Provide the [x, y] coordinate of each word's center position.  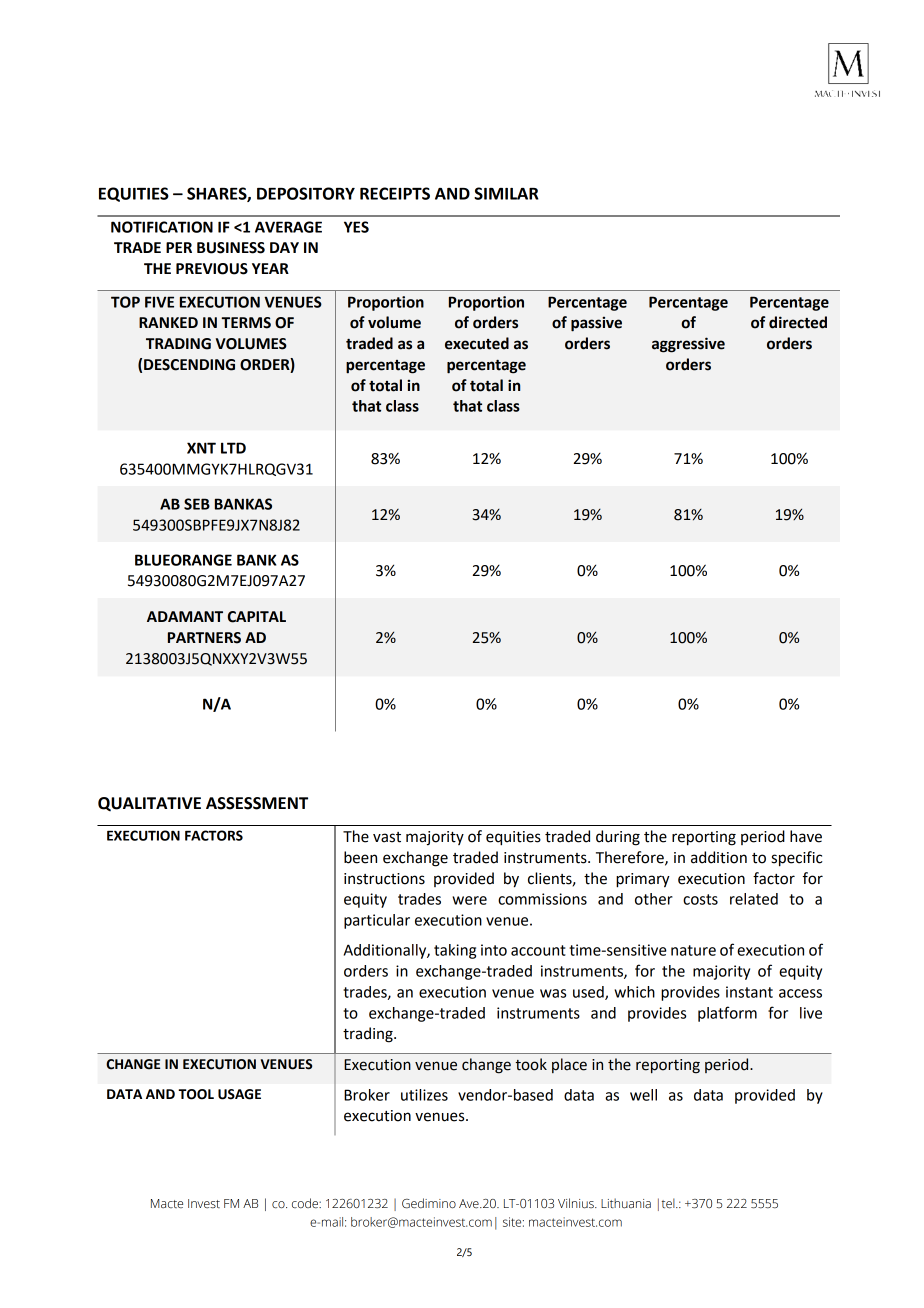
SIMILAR [506, 193]
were [469, 900]
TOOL [196, 1094]
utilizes [424, 1095]
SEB [197, 504]
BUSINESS [231, 248]
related [754, 899]
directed [798, 322]
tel [669, 1203]
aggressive [688, 345]
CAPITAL [257, 617]
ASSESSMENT [257, 803]
